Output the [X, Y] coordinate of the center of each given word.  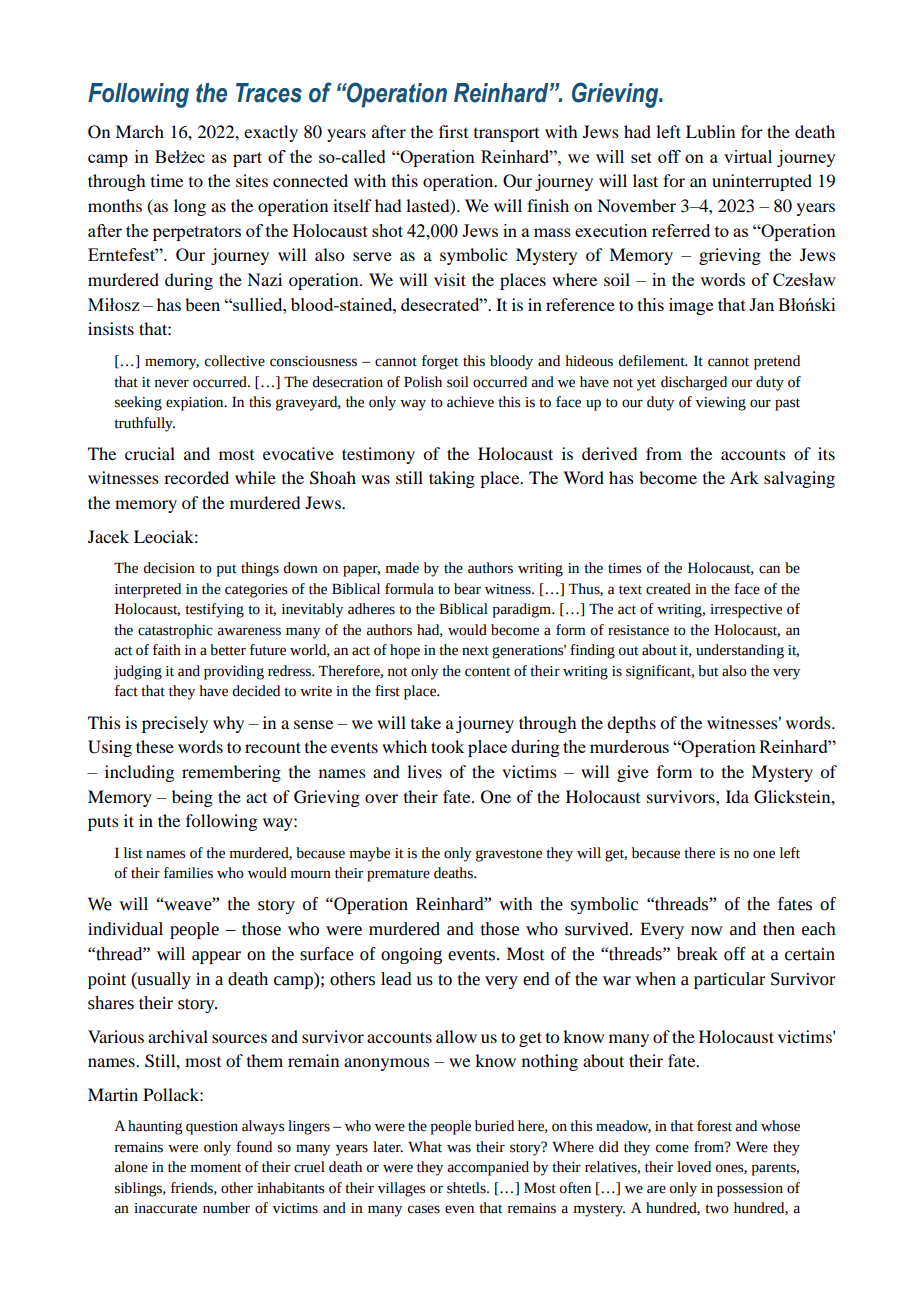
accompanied [488, 1168]
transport [506, 135]
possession [750, 1190]
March [139, 131]
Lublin [710, 131]
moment [216, 1168]
